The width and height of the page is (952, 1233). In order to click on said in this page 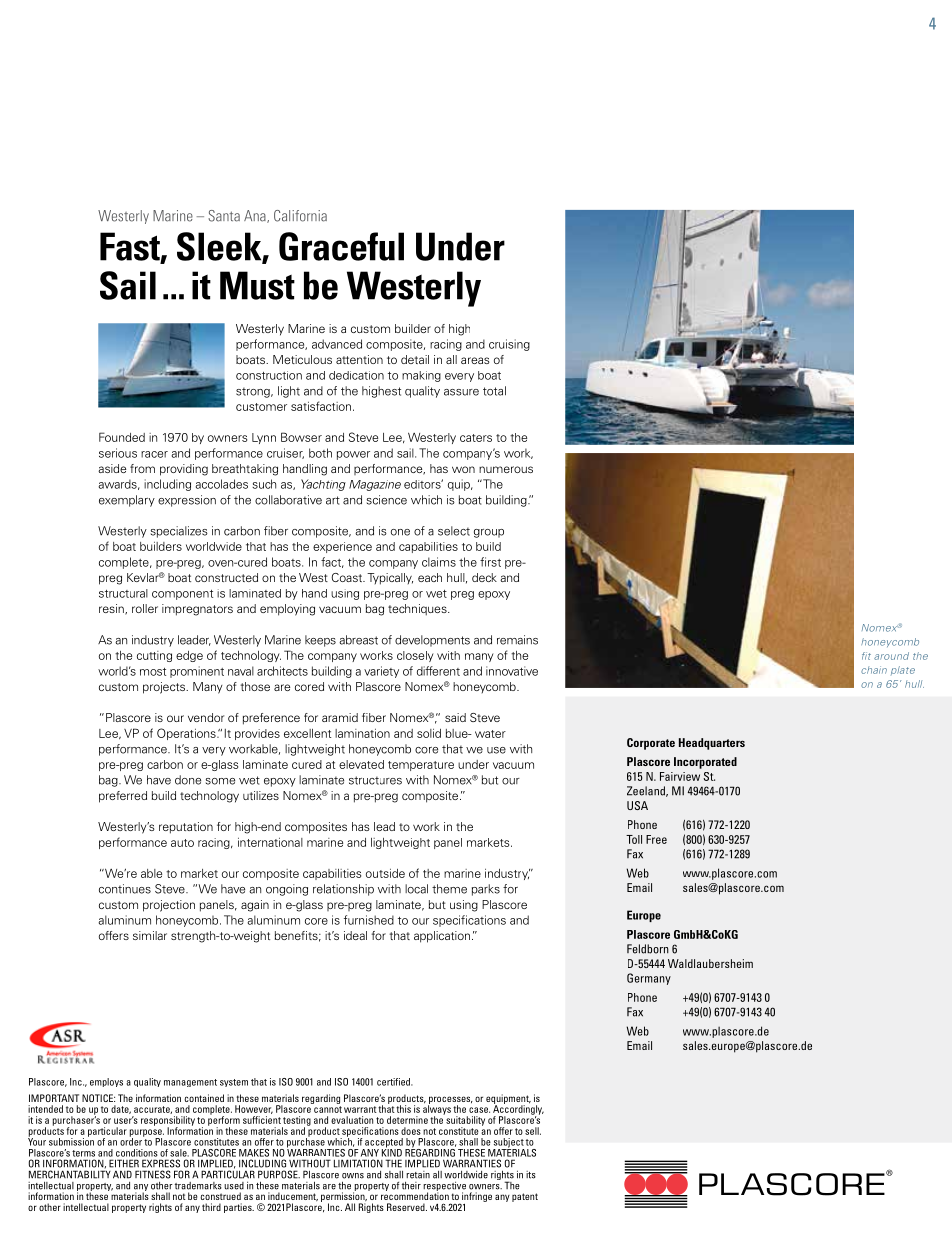, I will do `click(455, 717)`.
